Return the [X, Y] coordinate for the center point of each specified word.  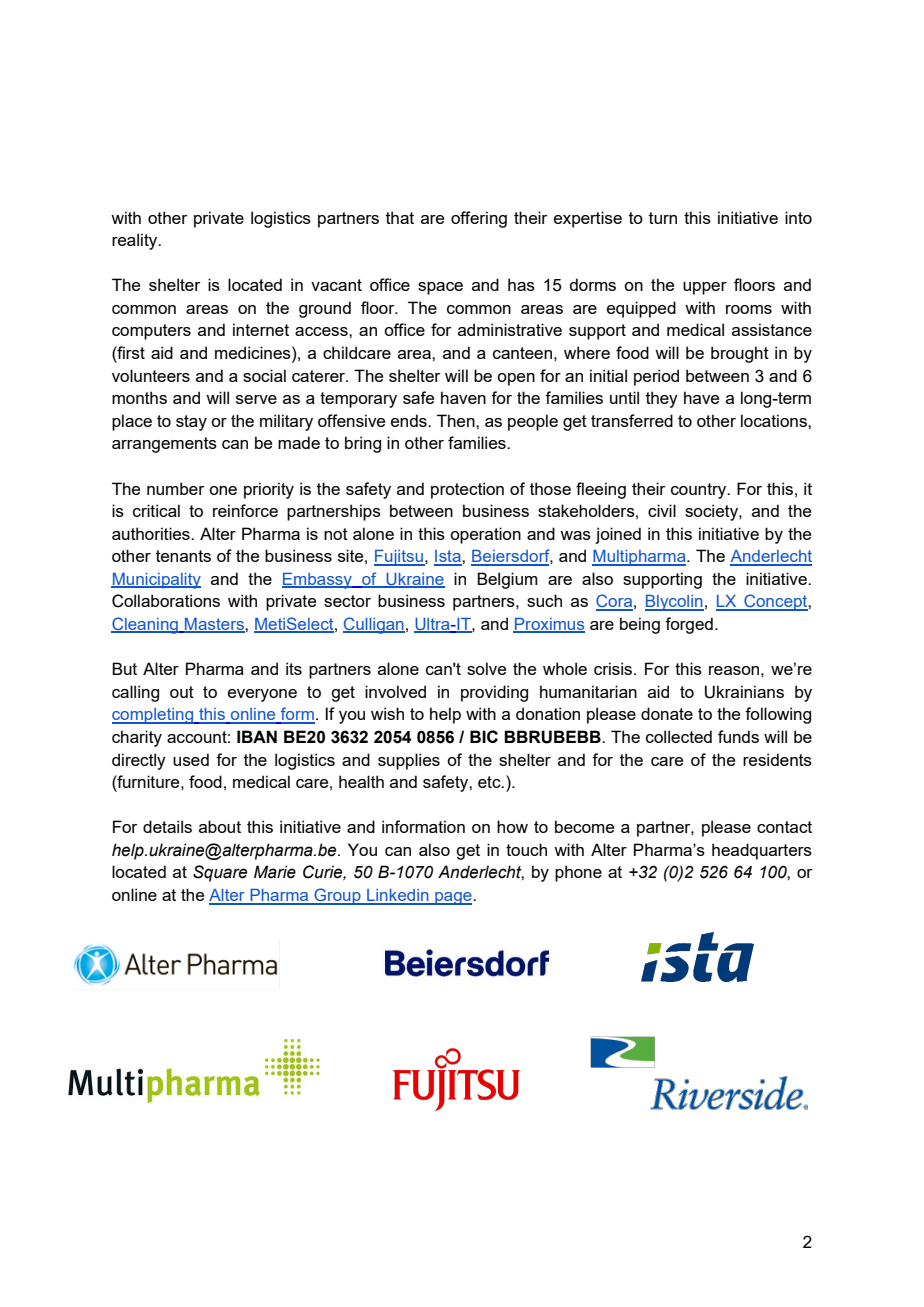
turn [663, 218]
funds [738, 736]
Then [457, 420]
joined [618, 535]
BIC [484, 736]
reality [136, 241]
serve [256, 399]
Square [220, 873]
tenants [183, 556]
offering [479, 219]
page [453, 898]
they [662, 399]
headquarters [762, 851]
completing [154, 716]
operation [485, 535]
